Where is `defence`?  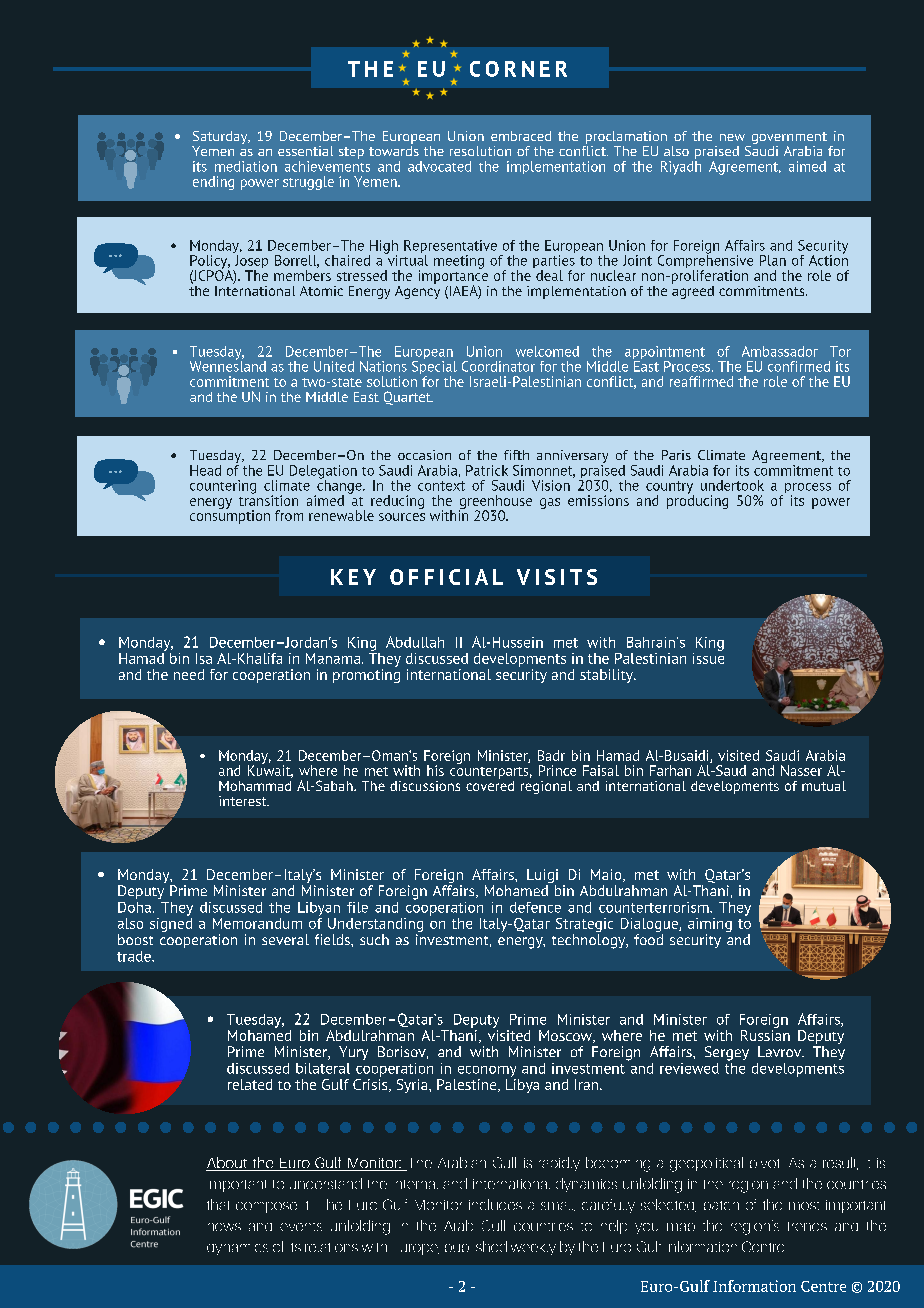 defence is located at coordinates (535, 907).
